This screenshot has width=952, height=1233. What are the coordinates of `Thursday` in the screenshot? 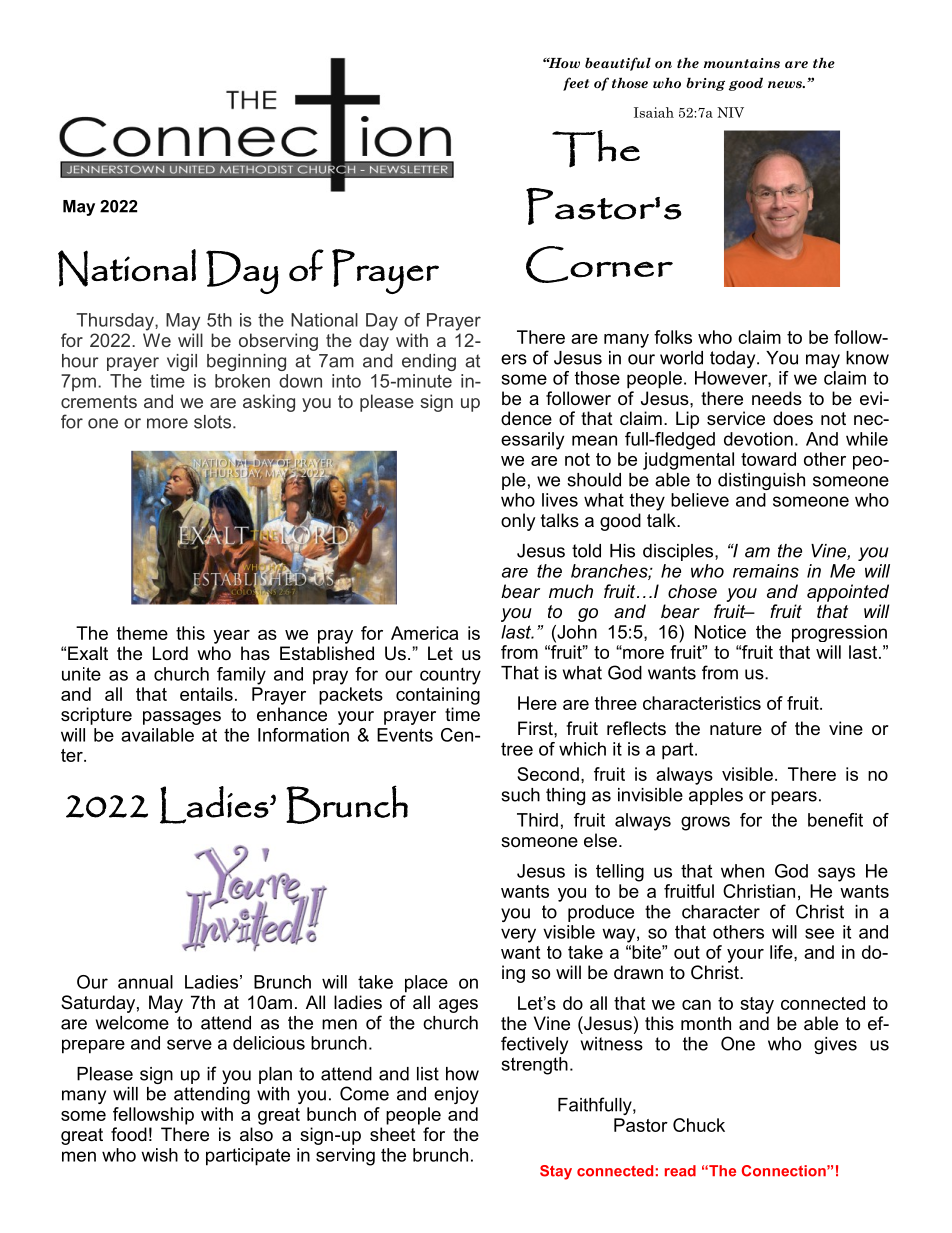 It's located at (116, 322).
